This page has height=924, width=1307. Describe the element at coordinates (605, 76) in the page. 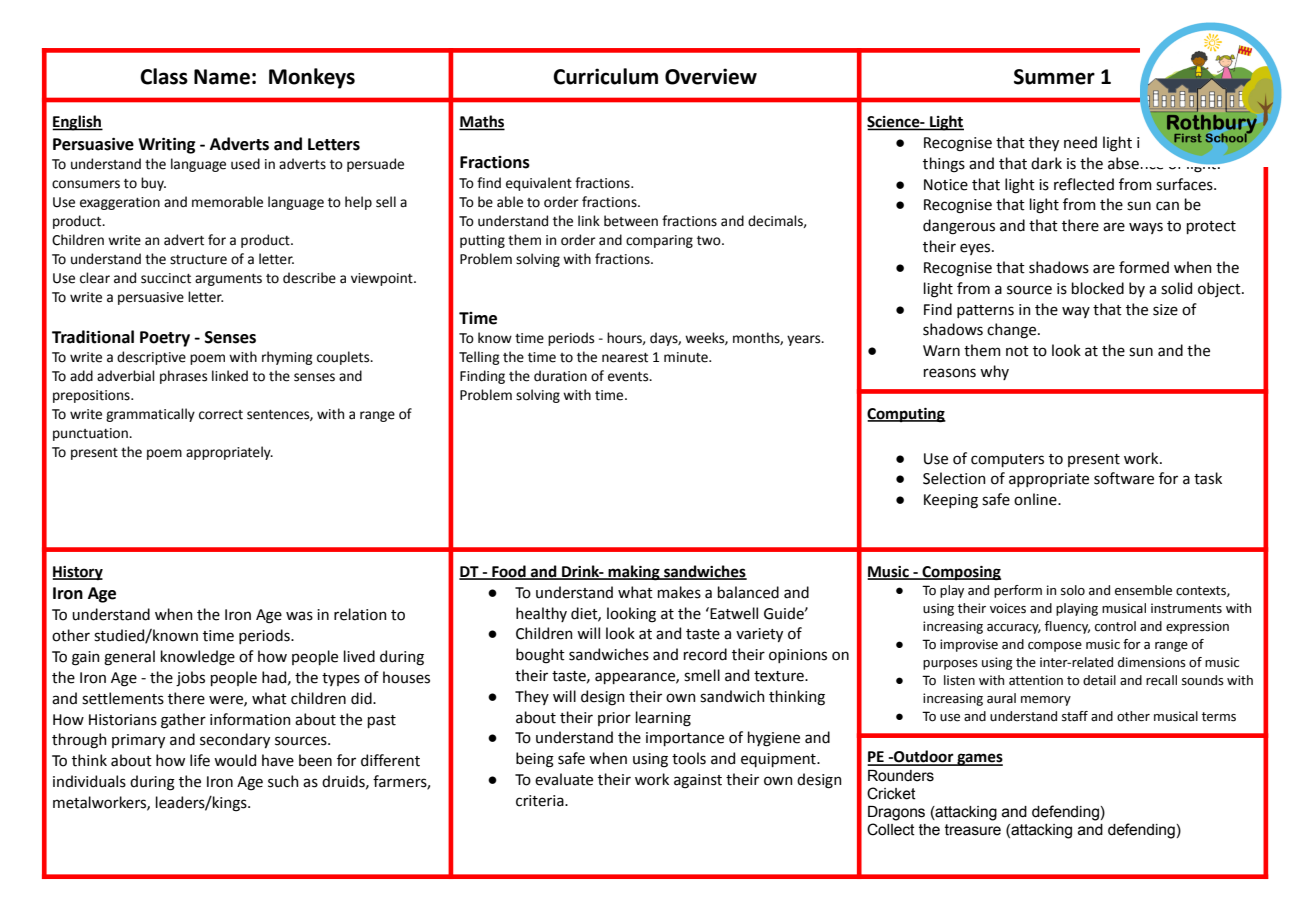

I see `Curriculum` at that location.
